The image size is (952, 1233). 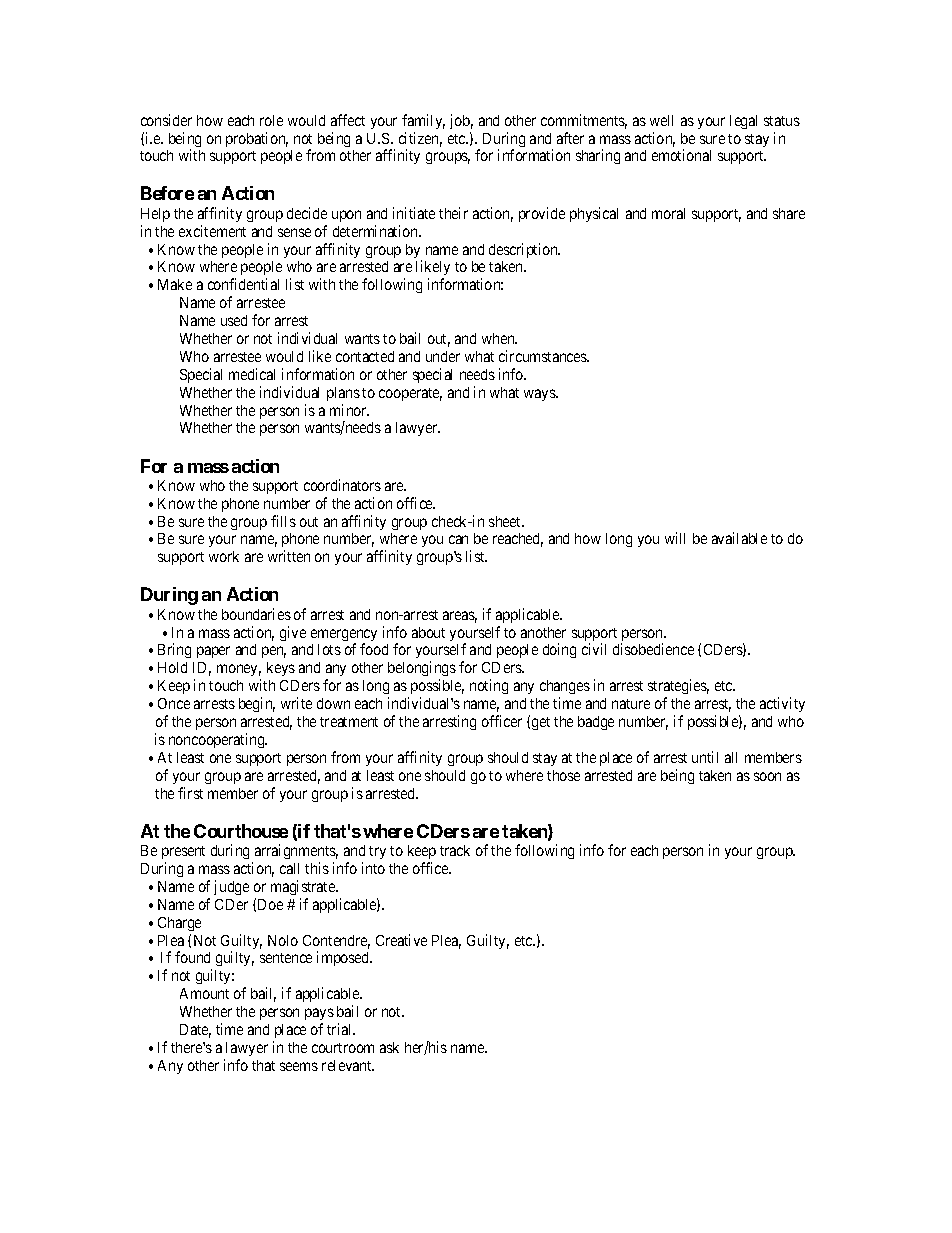 I want to click on probation, so click(x=257, y=139).
